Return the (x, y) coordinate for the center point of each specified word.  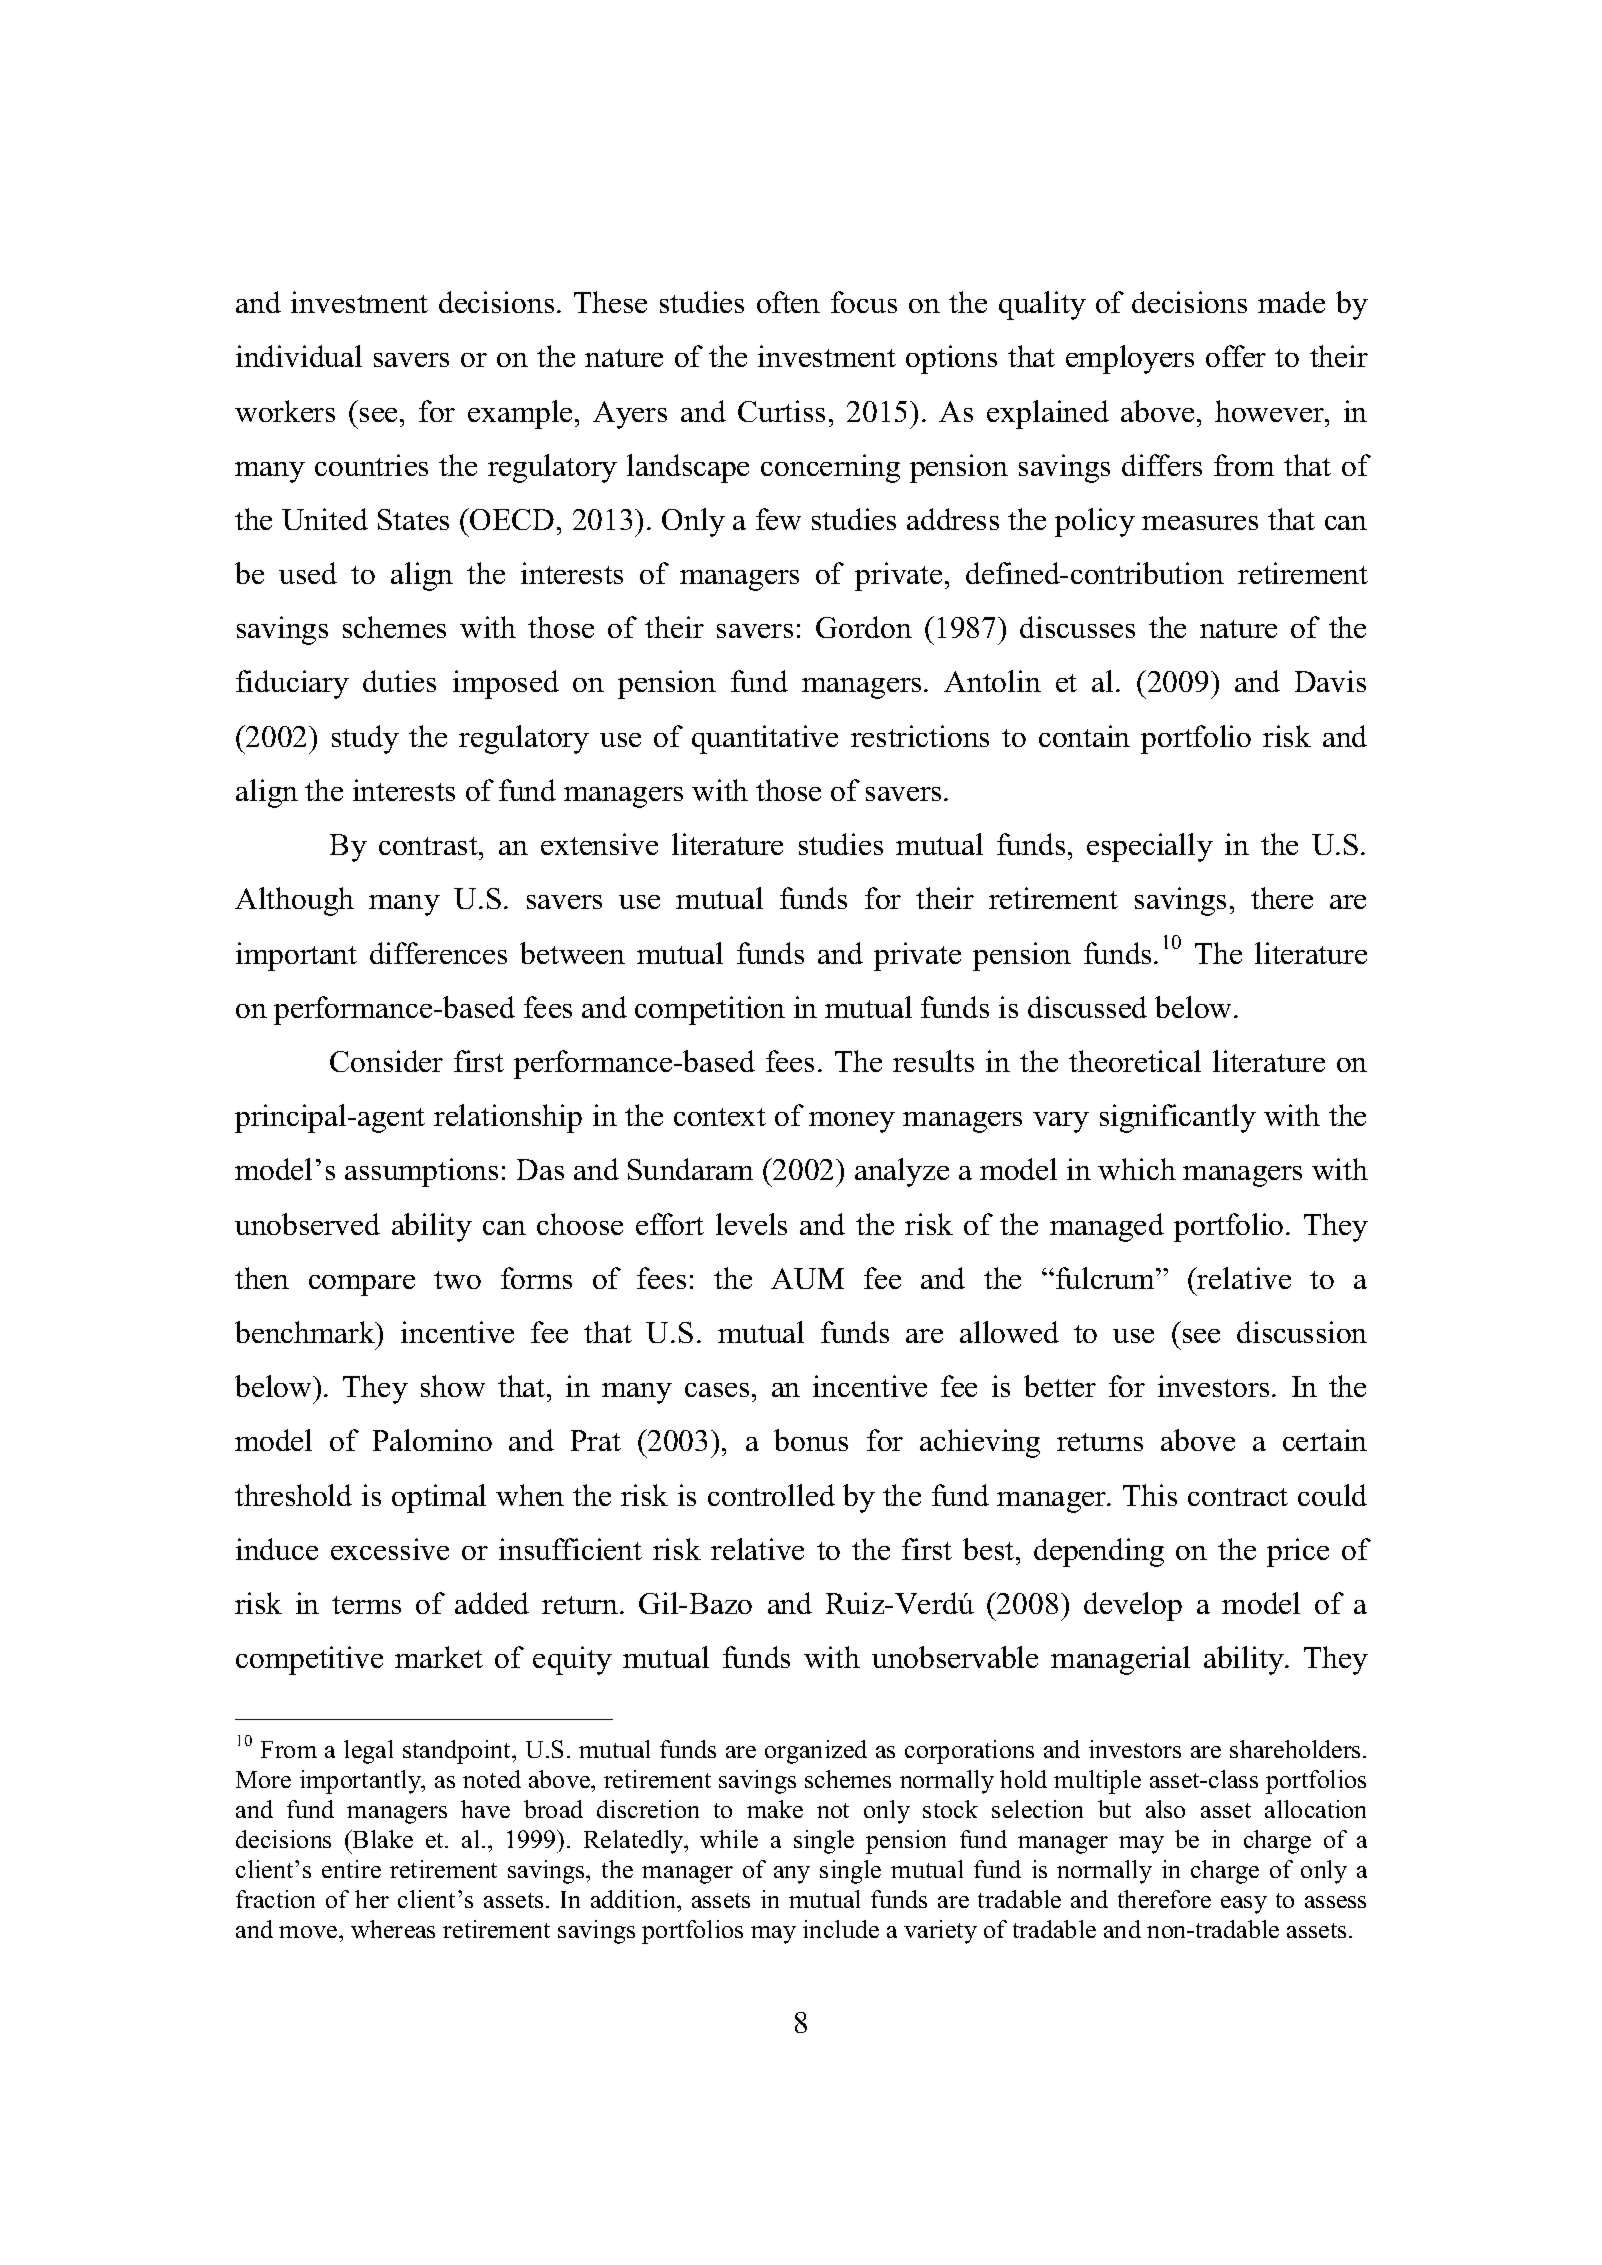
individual (299, 356)
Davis (1330, 681)
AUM (807, 1278)
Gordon (864, 627)
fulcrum (1106, 1278)
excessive (390, 1549)
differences (438, 953)
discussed (1087, 1007)
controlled (771, 1495)
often (788, 302)
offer (1236, 356)
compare (362, 1285)
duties (399, 681)
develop (1133, 1606)
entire (351, 1869)
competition (710, 1010)
